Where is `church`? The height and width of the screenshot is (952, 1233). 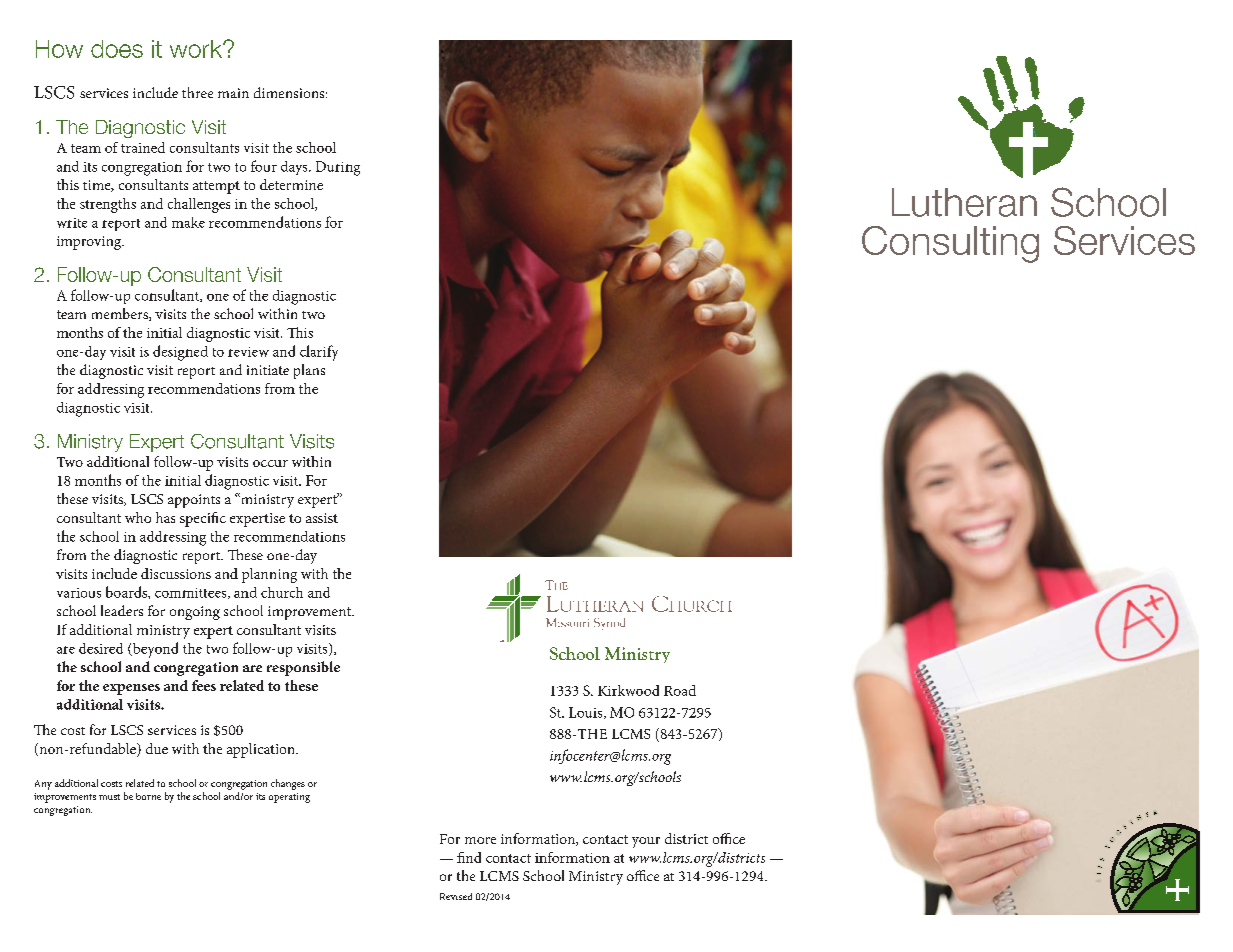 church is located at coordinates (282, 592).
